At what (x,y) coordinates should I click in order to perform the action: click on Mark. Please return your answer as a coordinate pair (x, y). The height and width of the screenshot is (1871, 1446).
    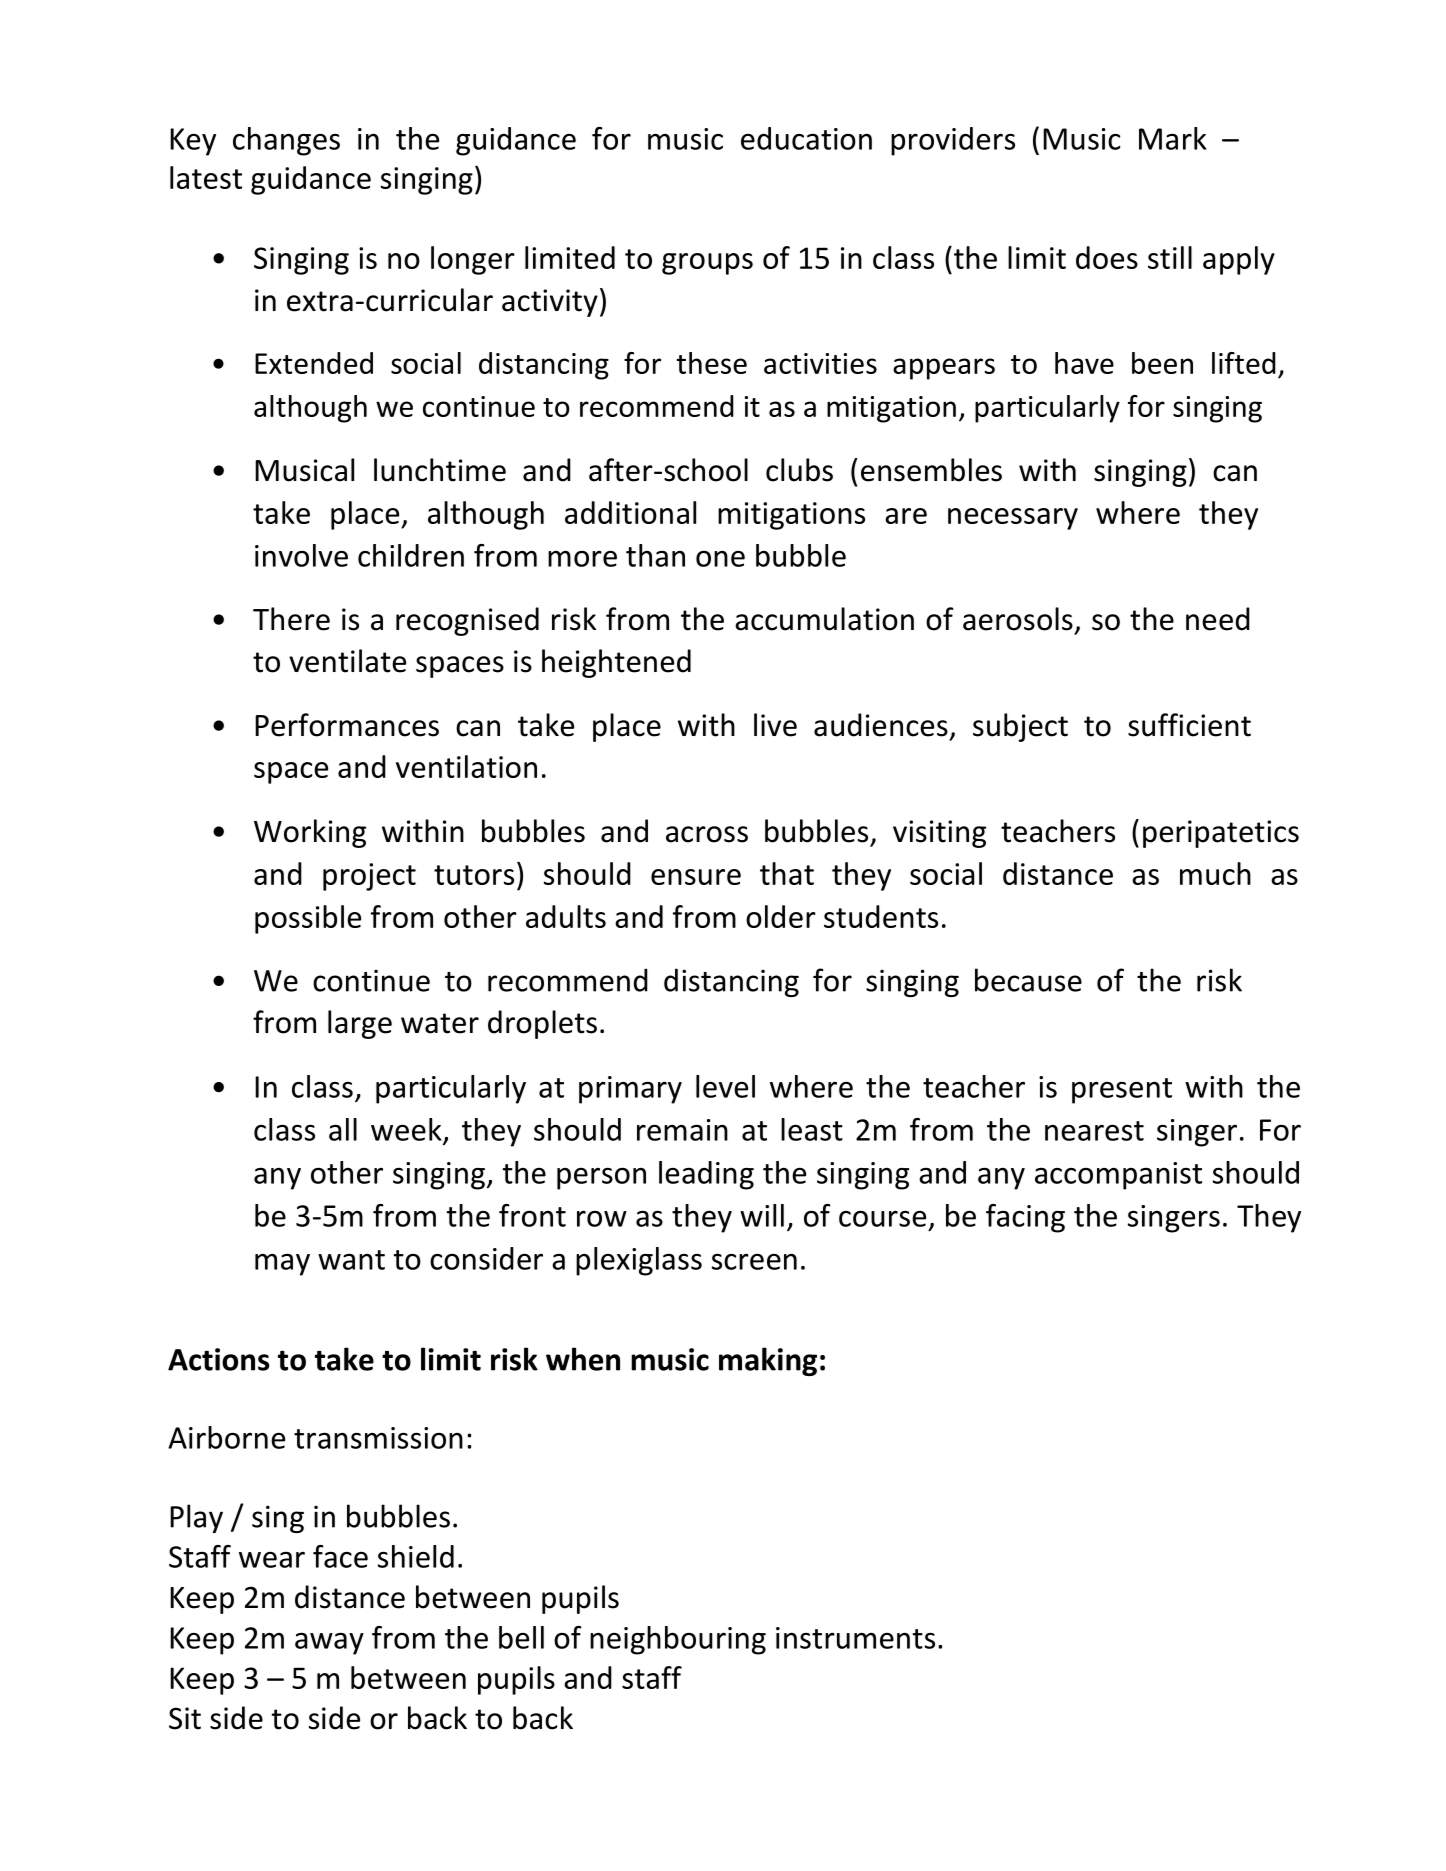
    Looking at the image, I should click on (1172, 138).
